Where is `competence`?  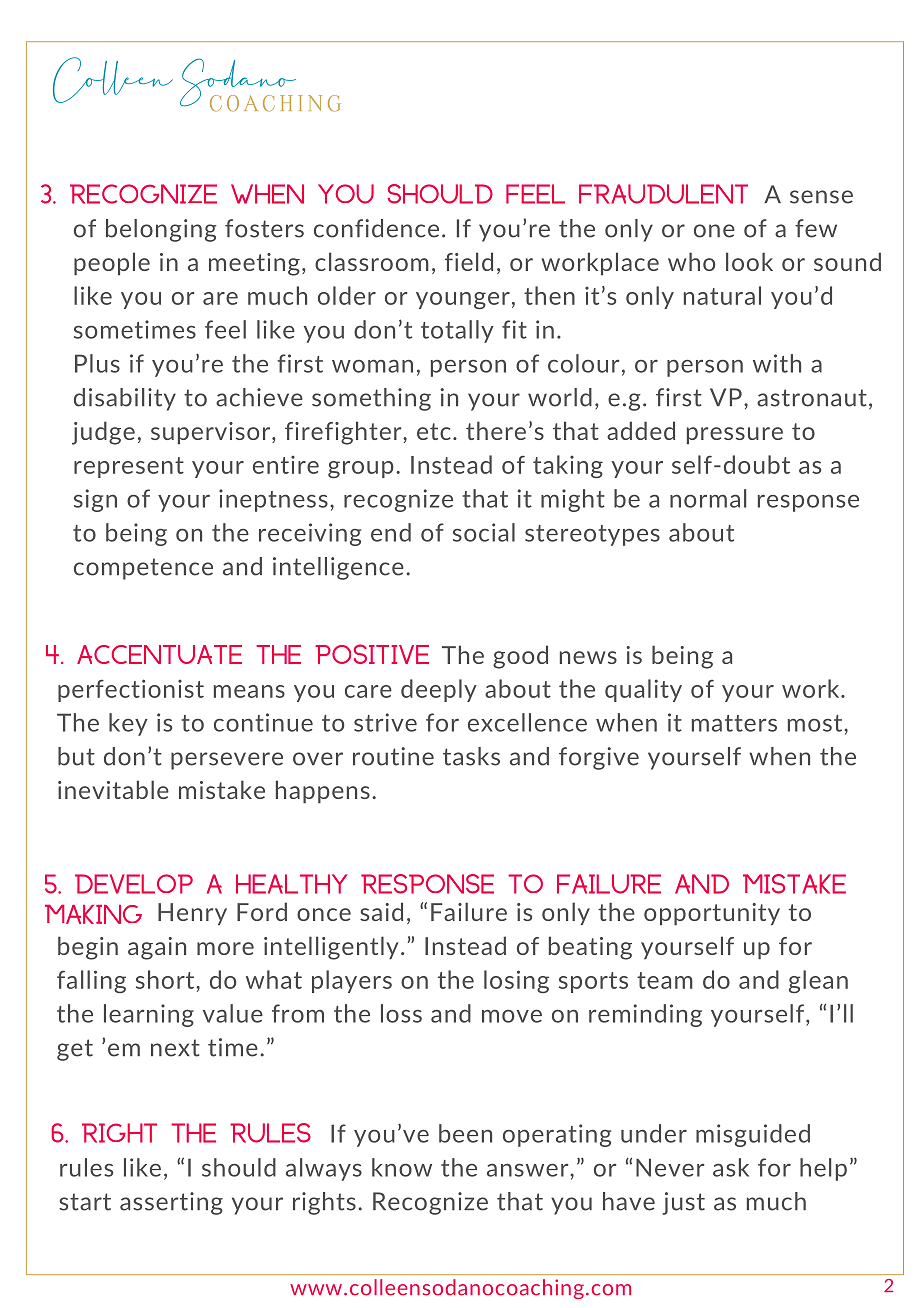
competence is located at coordinates (143, 569).
